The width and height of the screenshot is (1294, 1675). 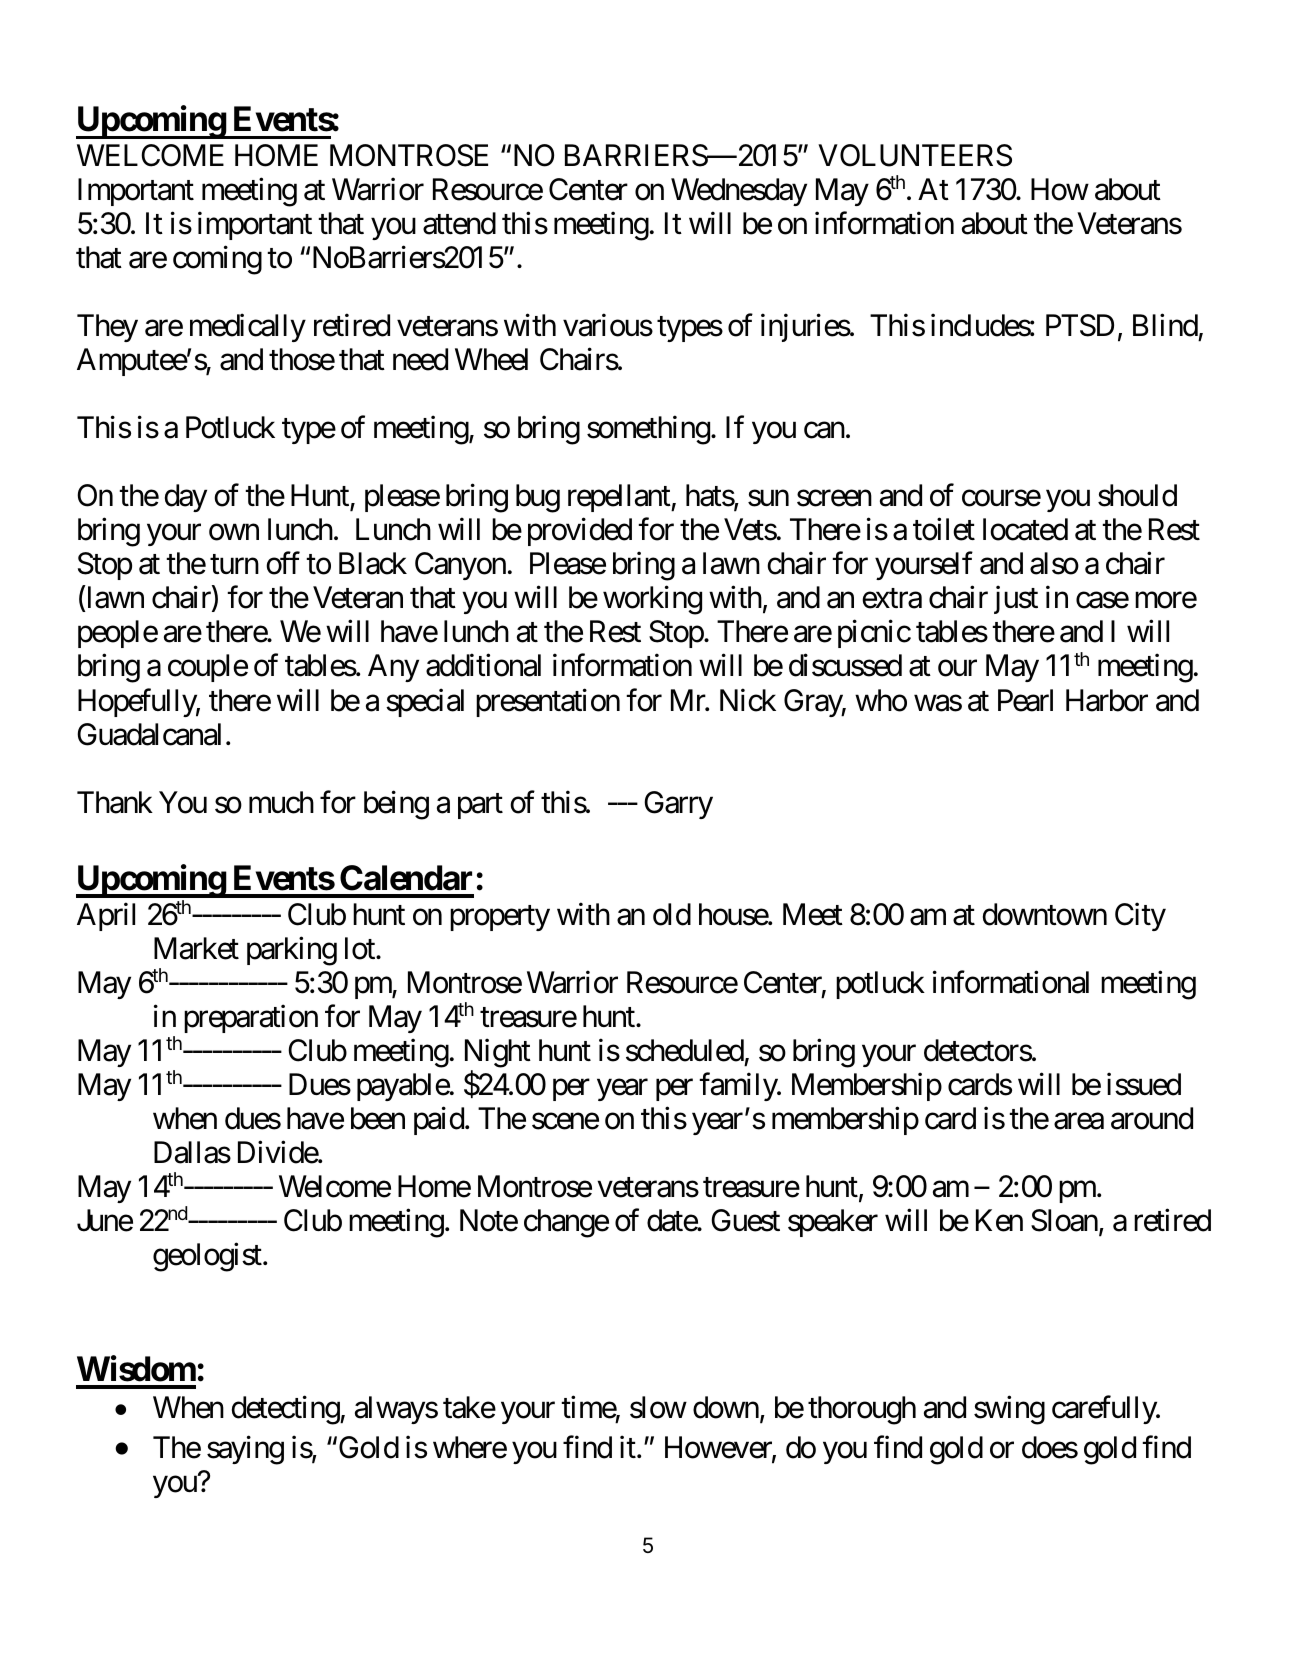 I want to click on repellant, so click(x=620, y=498).
